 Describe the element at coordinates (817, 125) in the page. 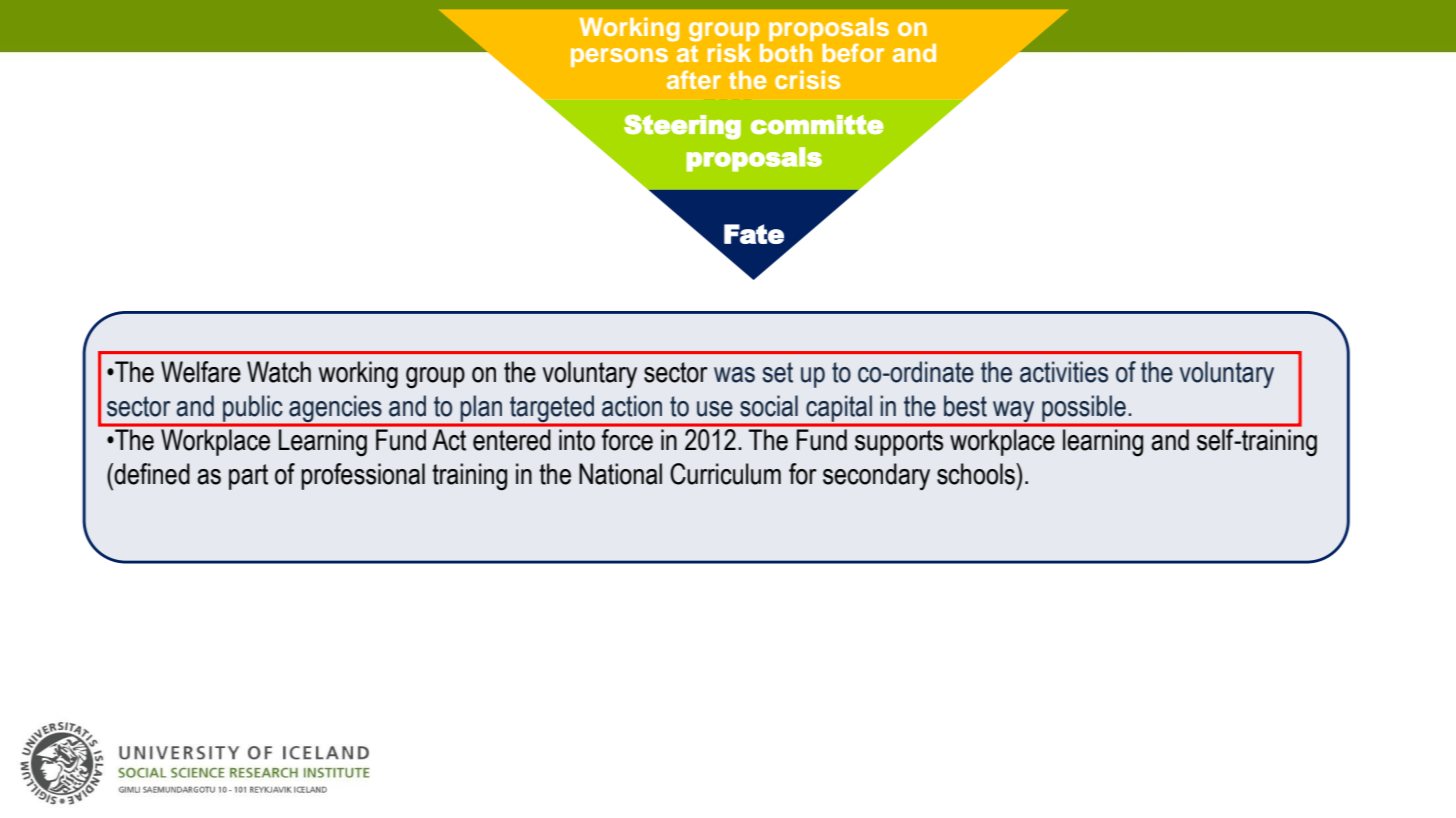

I see `committe` at that location.
